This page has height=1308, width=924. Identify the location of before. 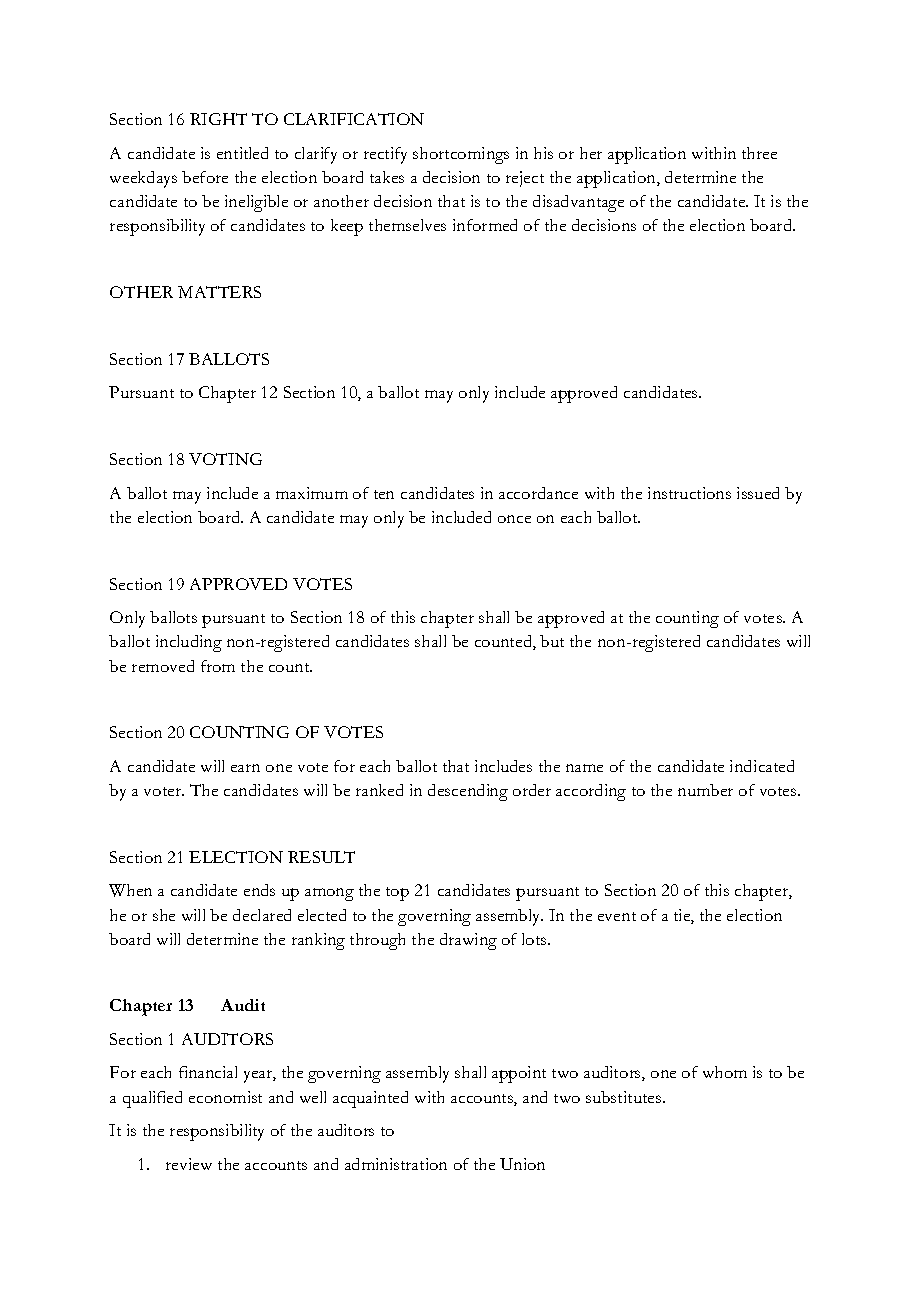
(205, 177).
